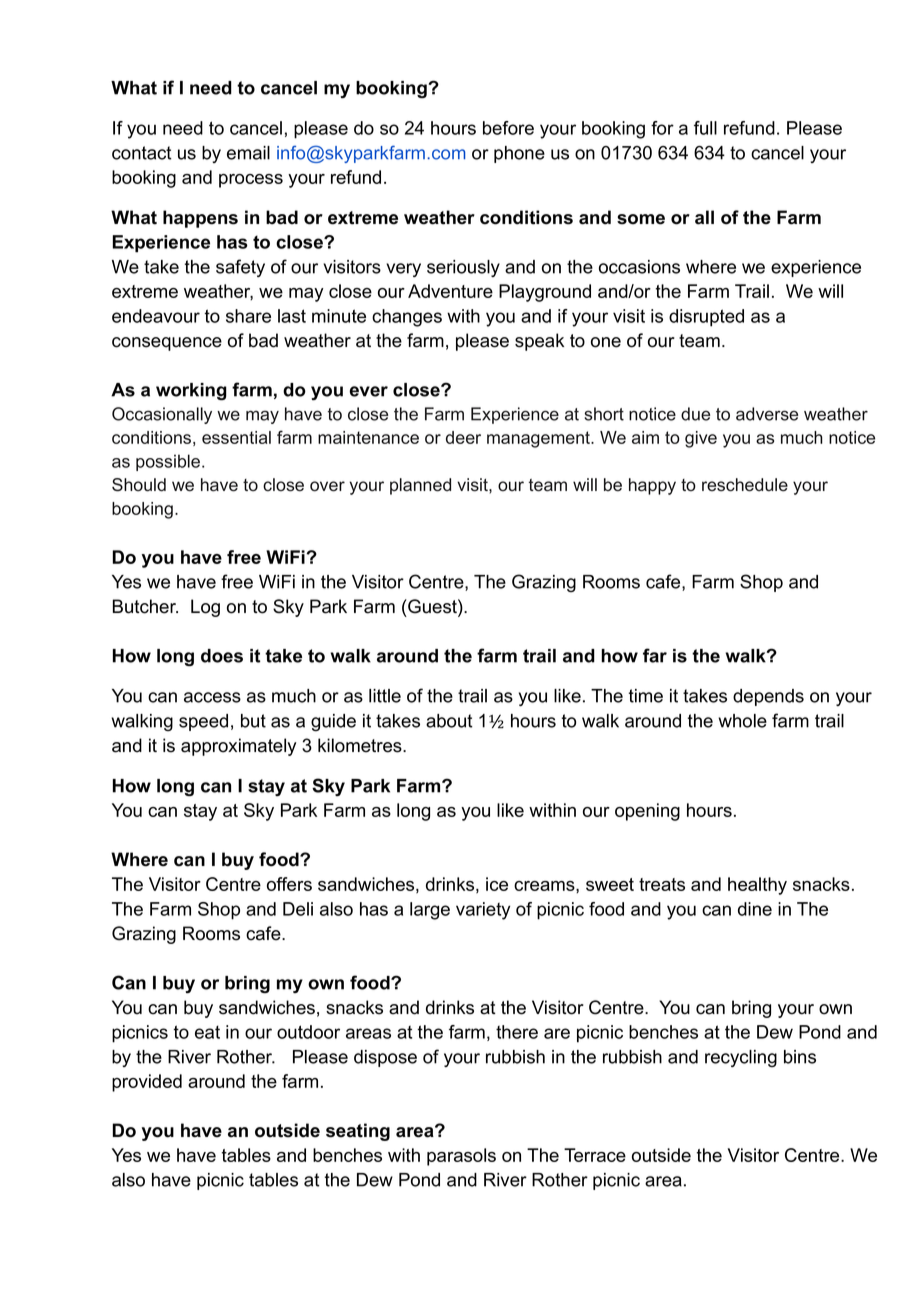  Describe the element at coordinates (169, 462) in the document. I see `possible` at that location.
